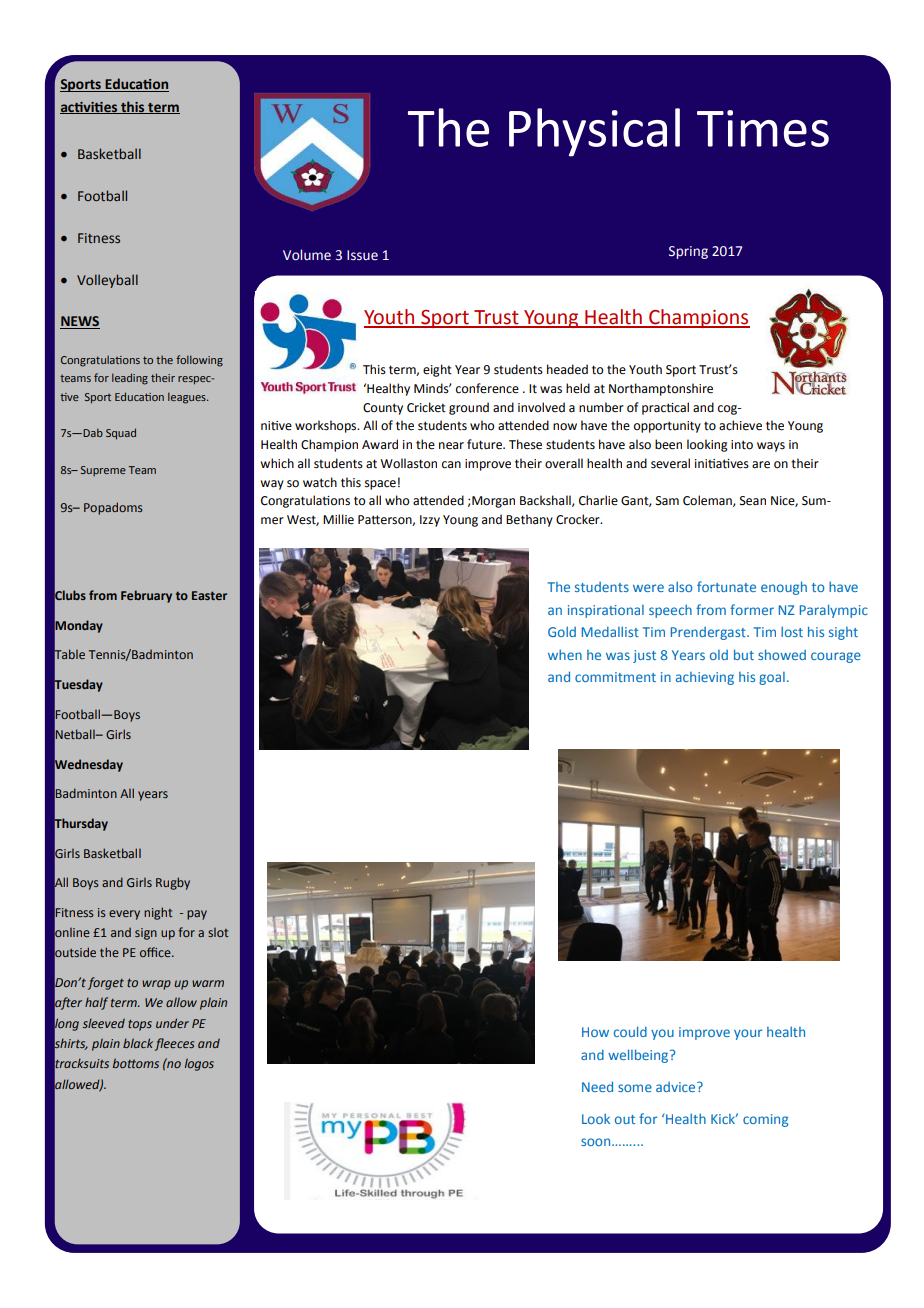 The height and width of the screenshot is (1308, 924). Describe the element at coordinates (199, 1064) in the screenshot. I see `logos` at that location.
